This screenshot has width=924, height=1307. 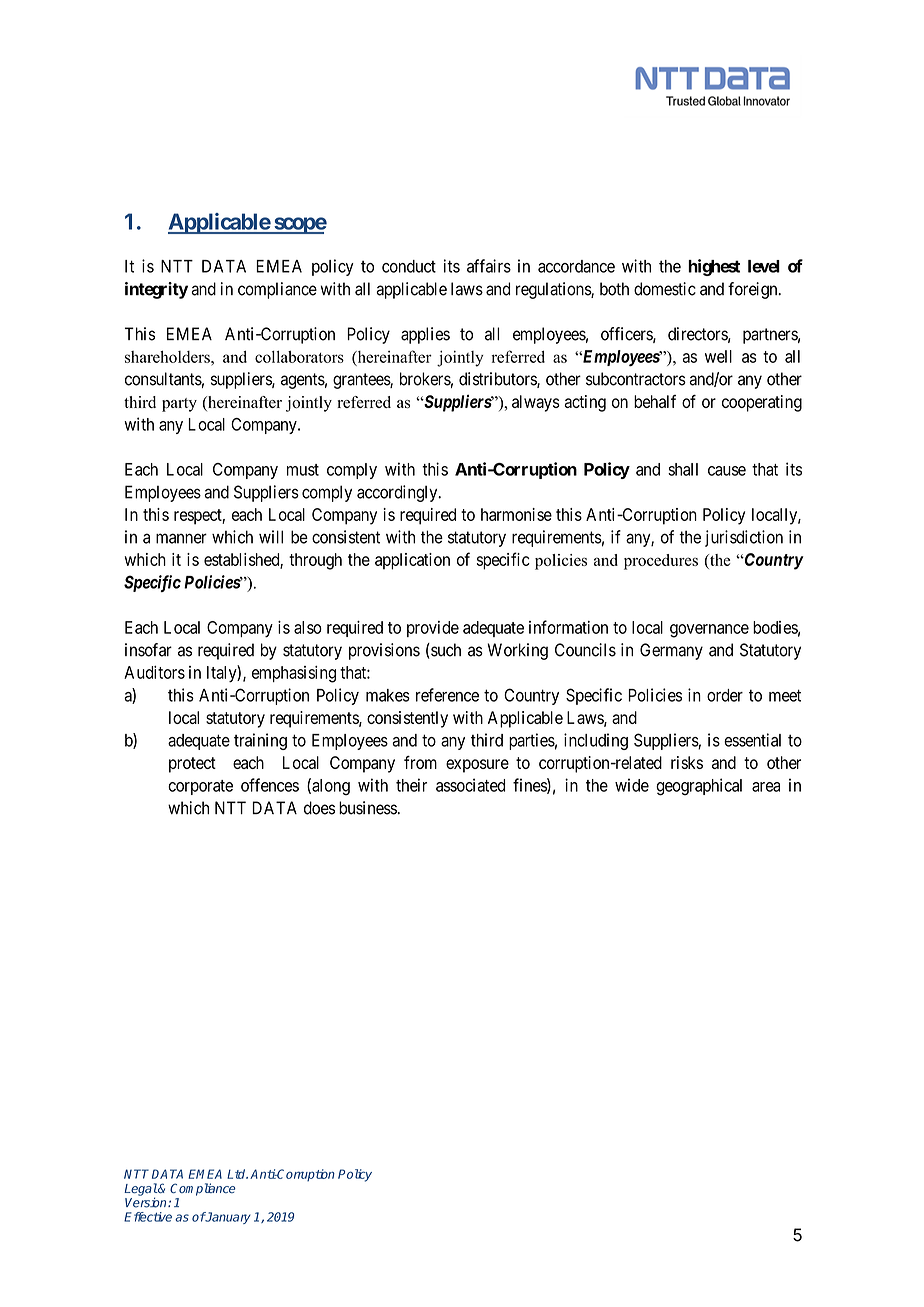 I want to click on exposure, so click(x=477, y=766).
